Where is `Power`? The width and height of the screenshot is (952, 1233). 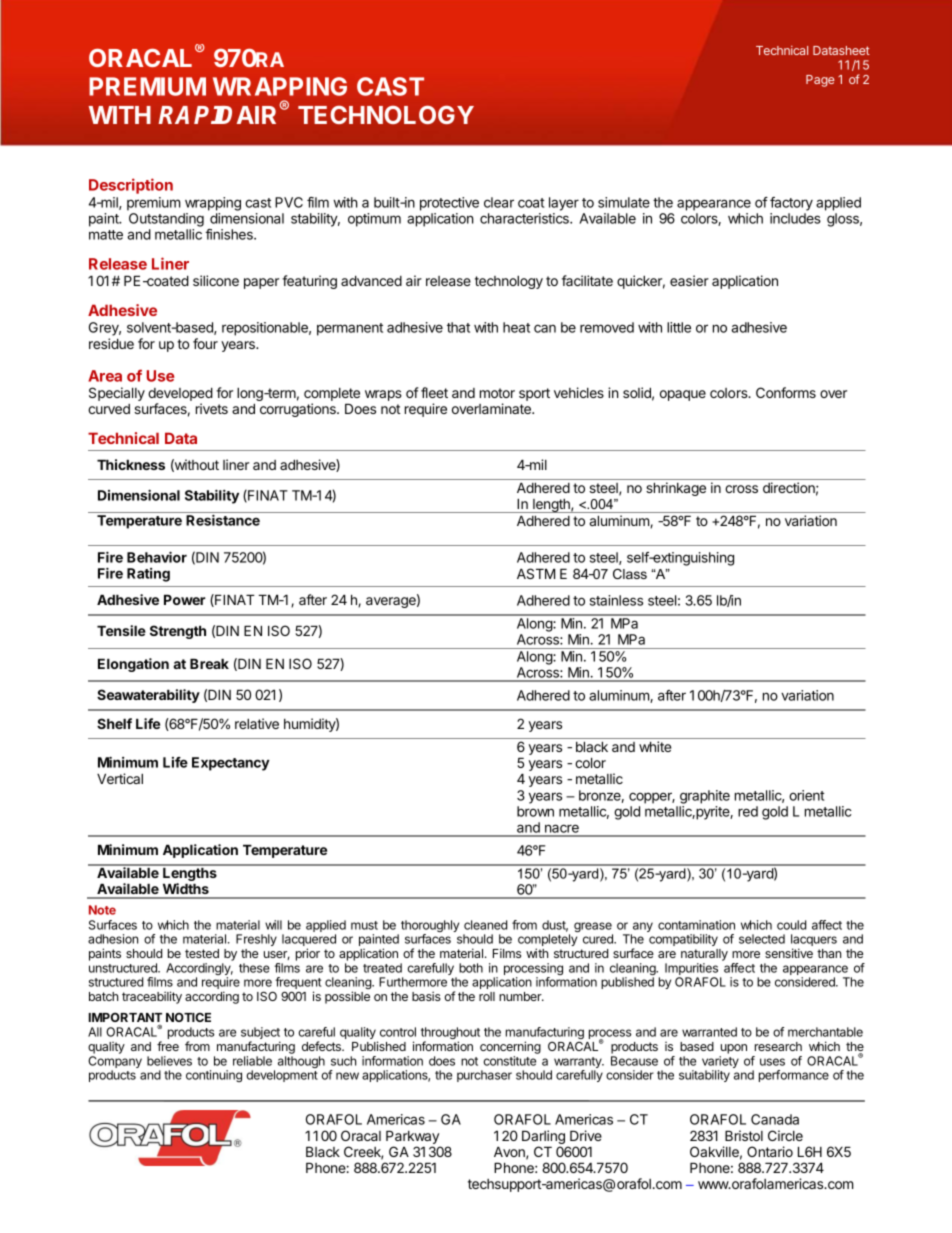
Power is located at coordinates (185, 599).
